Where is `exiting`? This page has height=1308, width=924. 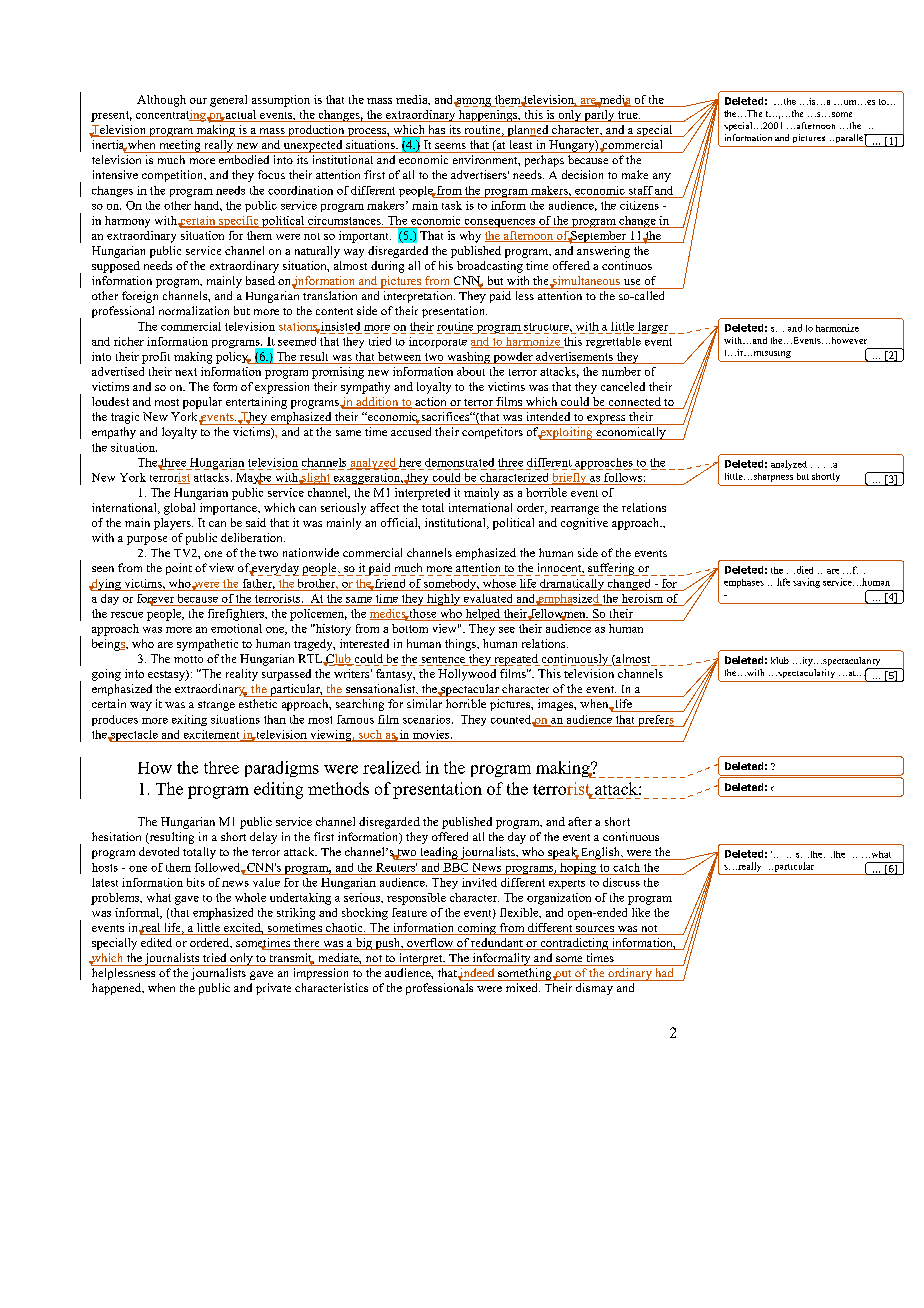 exiting is located at coordinates (189, 720).
